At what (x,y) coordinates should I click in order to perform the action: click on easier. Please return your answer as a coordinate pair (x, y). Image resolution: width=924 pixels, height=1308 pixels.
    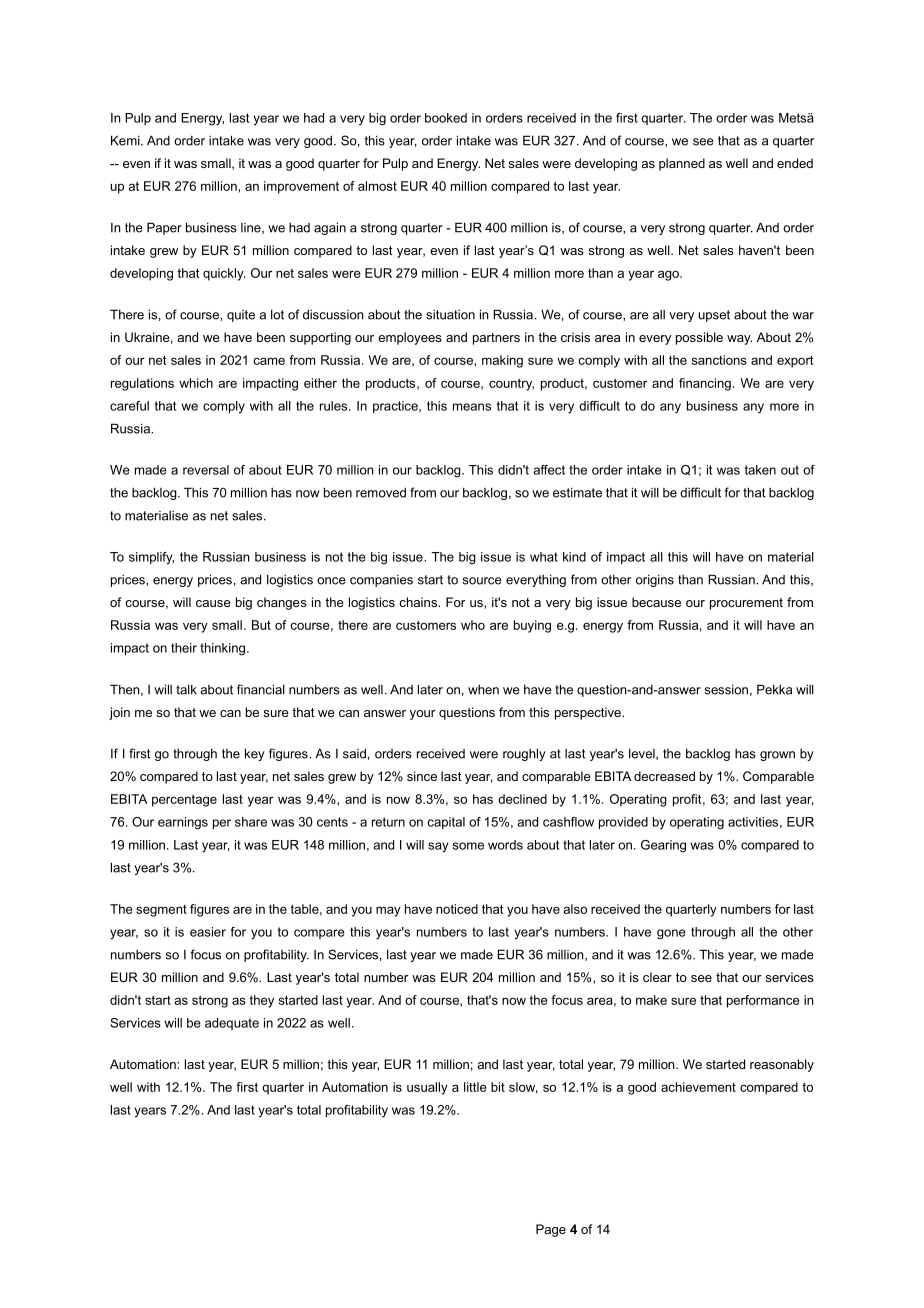
    Looking at the image, I should click on (208, 932).
